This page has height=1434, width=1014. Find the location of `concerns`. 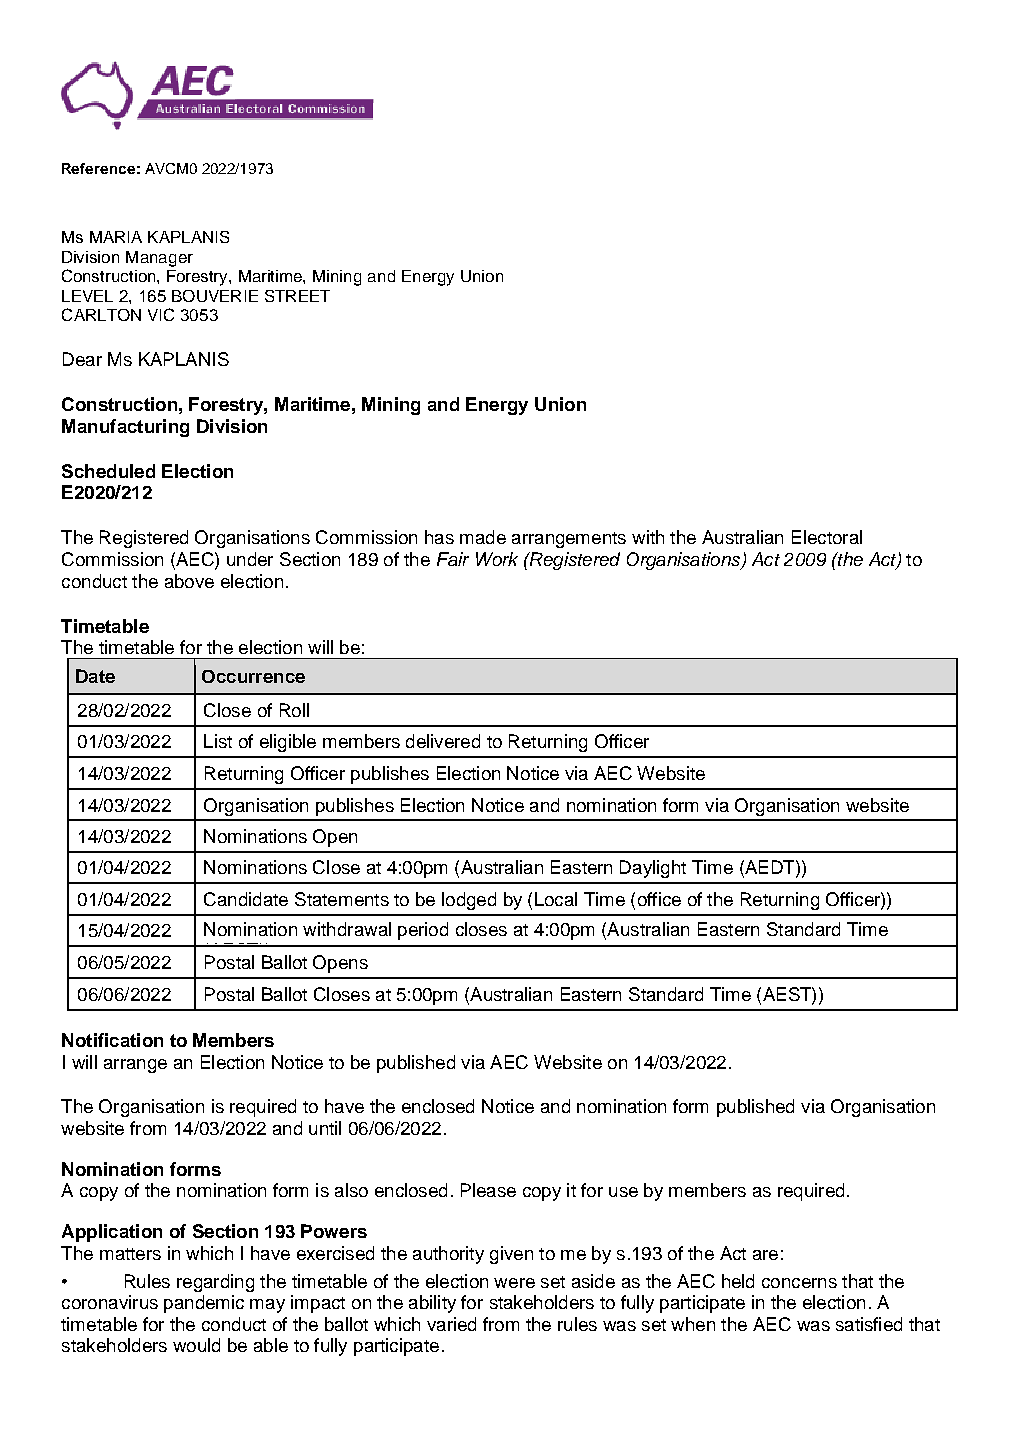

concerns is located at coordinates (799, 1283).
